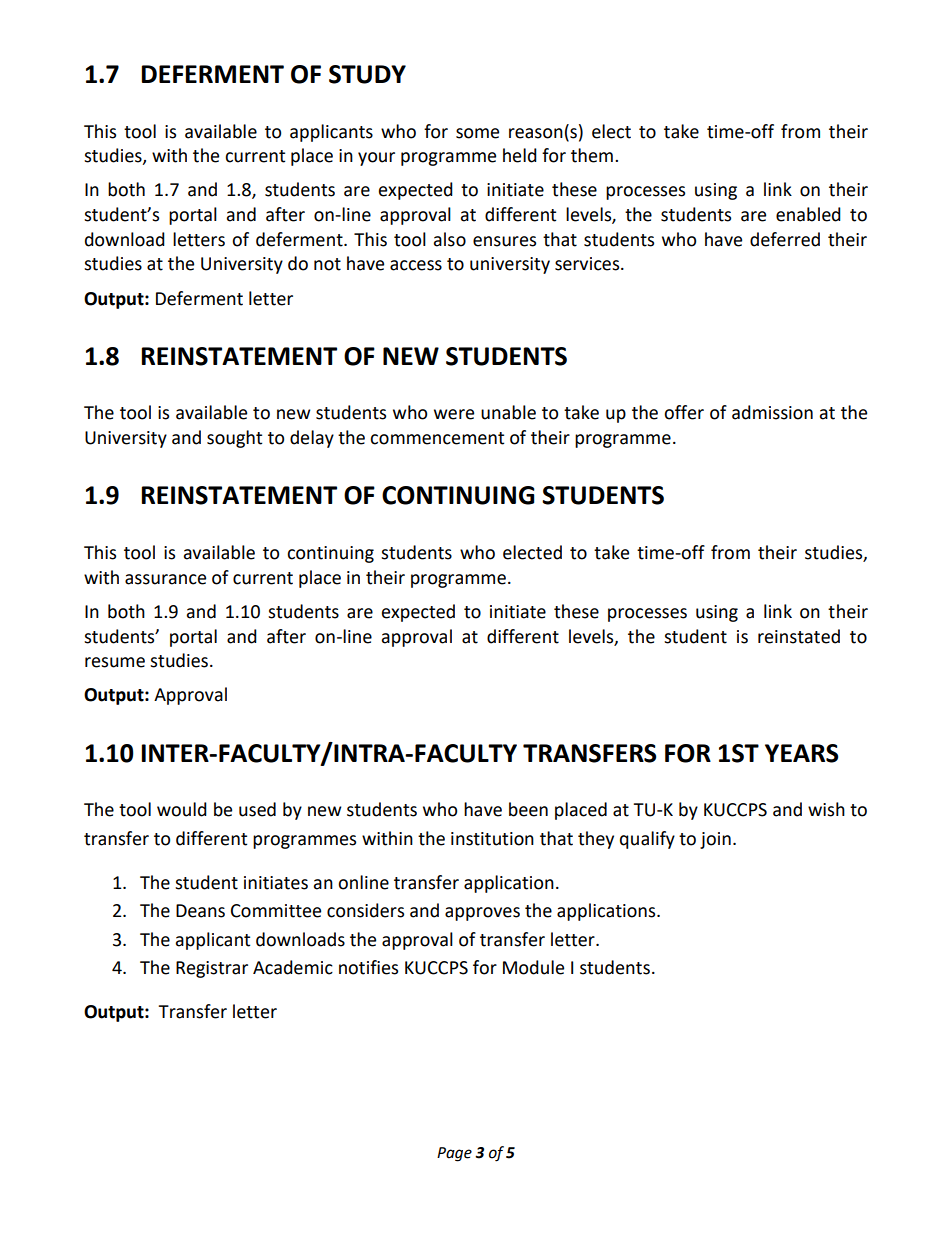 This page has height=1233, width=952. Describe the element at coordinates (212, 969) in the page. I see `Registrar` at that location.
